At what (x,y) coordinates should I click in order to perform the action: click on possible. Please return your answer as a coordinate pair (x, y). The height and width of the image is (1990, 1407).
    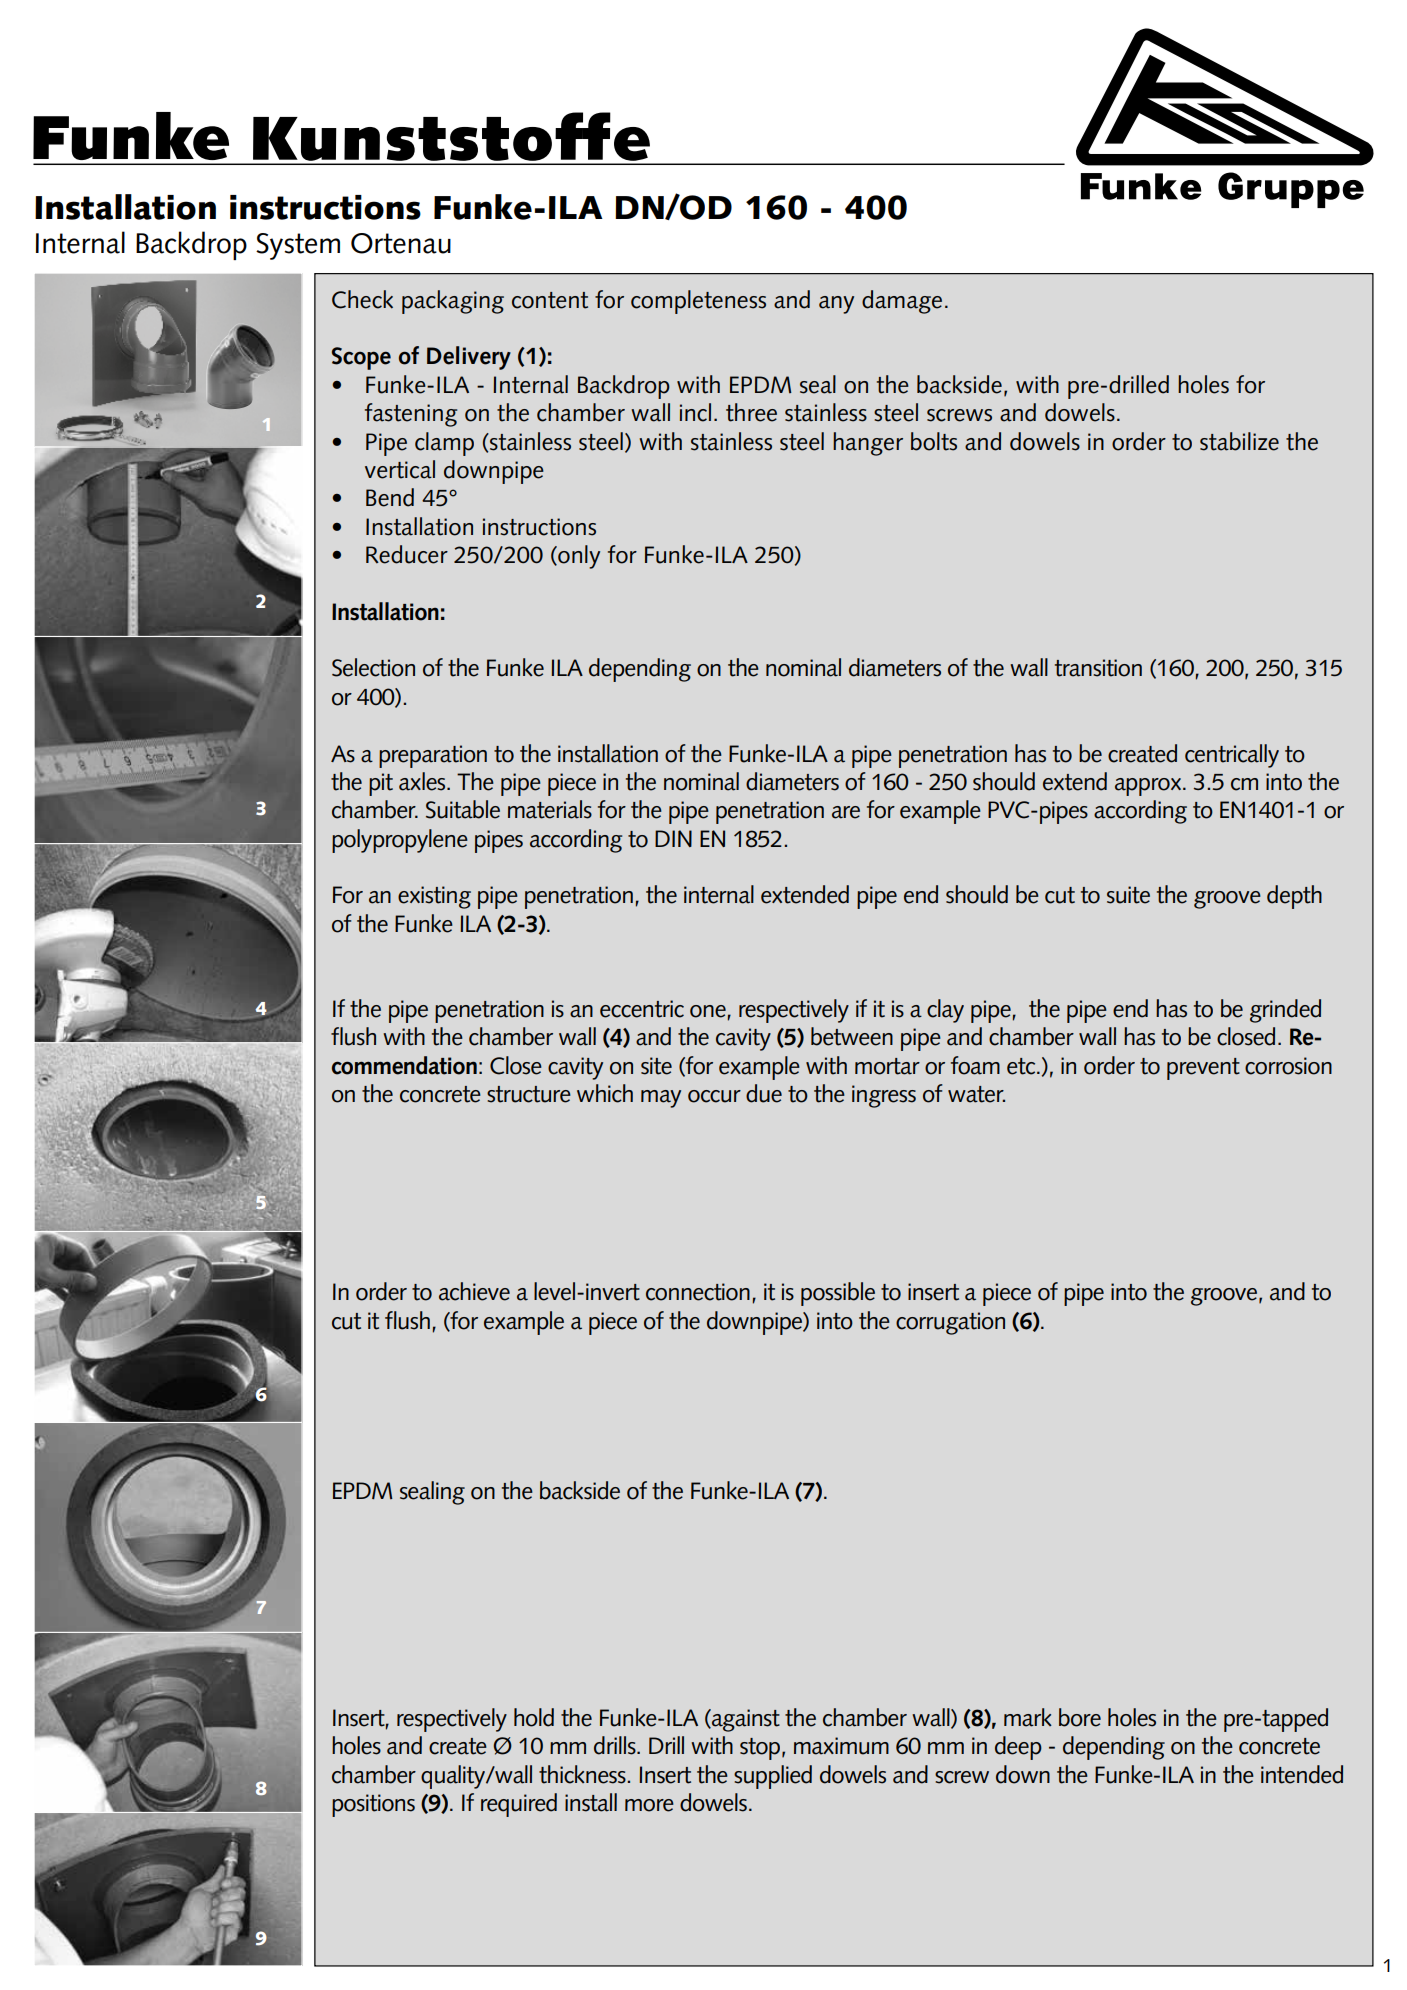
    Looking at the image, I should click on (838, 1294).
